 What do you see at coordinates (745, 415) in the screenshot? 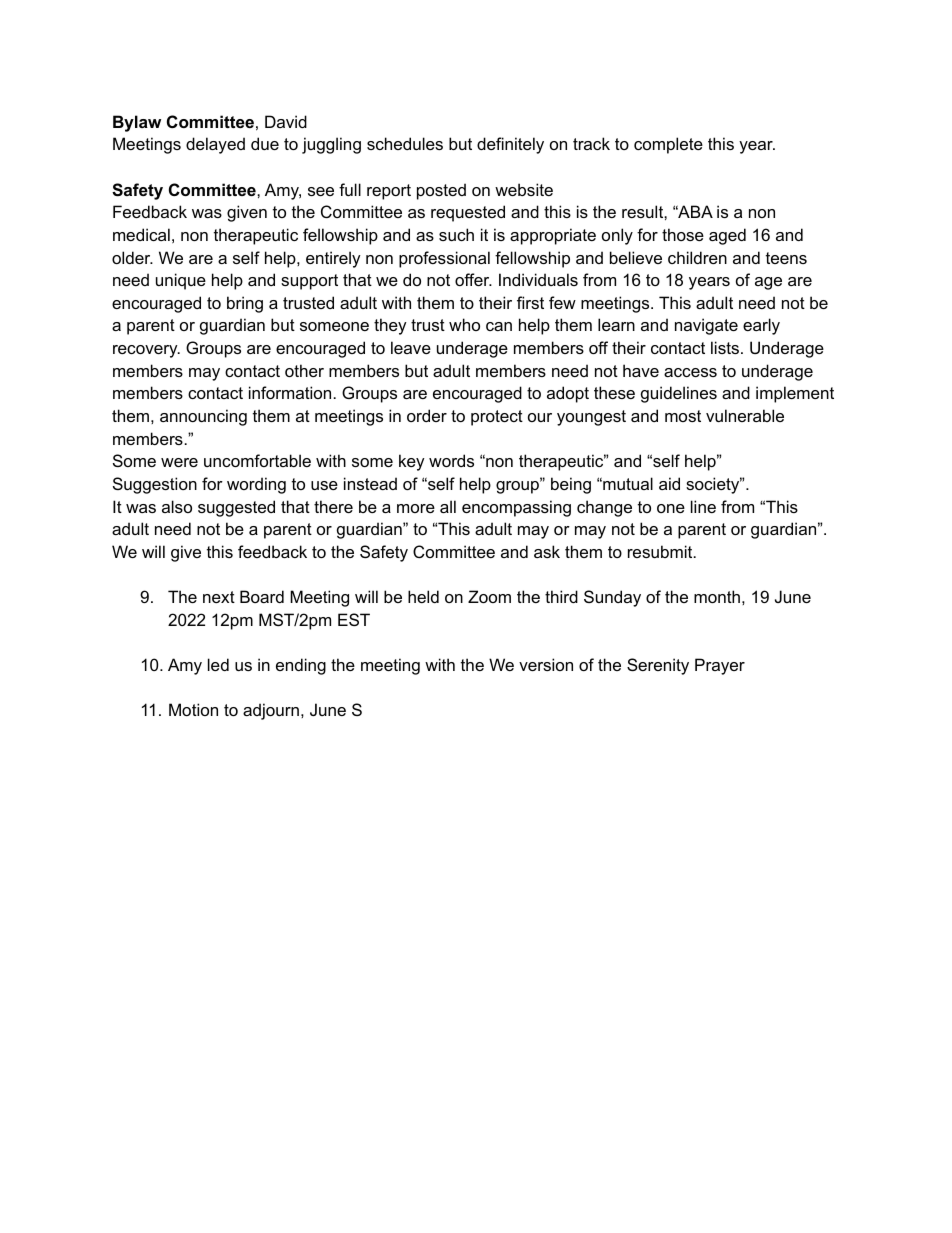
I see `vulnerable` at bounding box center [745, 415].
